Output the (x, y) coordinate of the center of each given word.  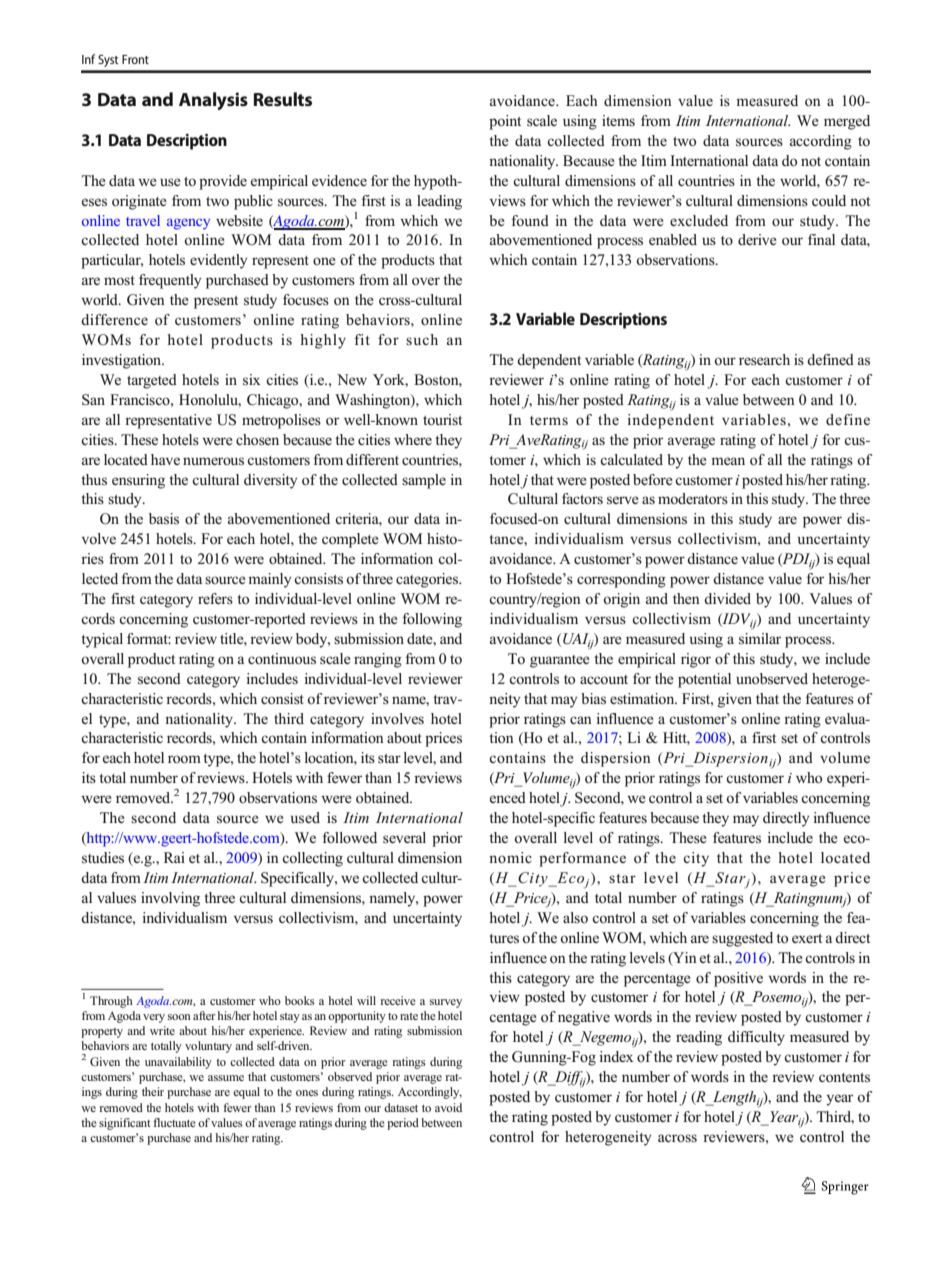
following (432, 620)
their (153, 1091)
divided (727, 598)
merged (847, 122)
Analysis (213, 101)
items (618, 120)
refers (215, 598)
